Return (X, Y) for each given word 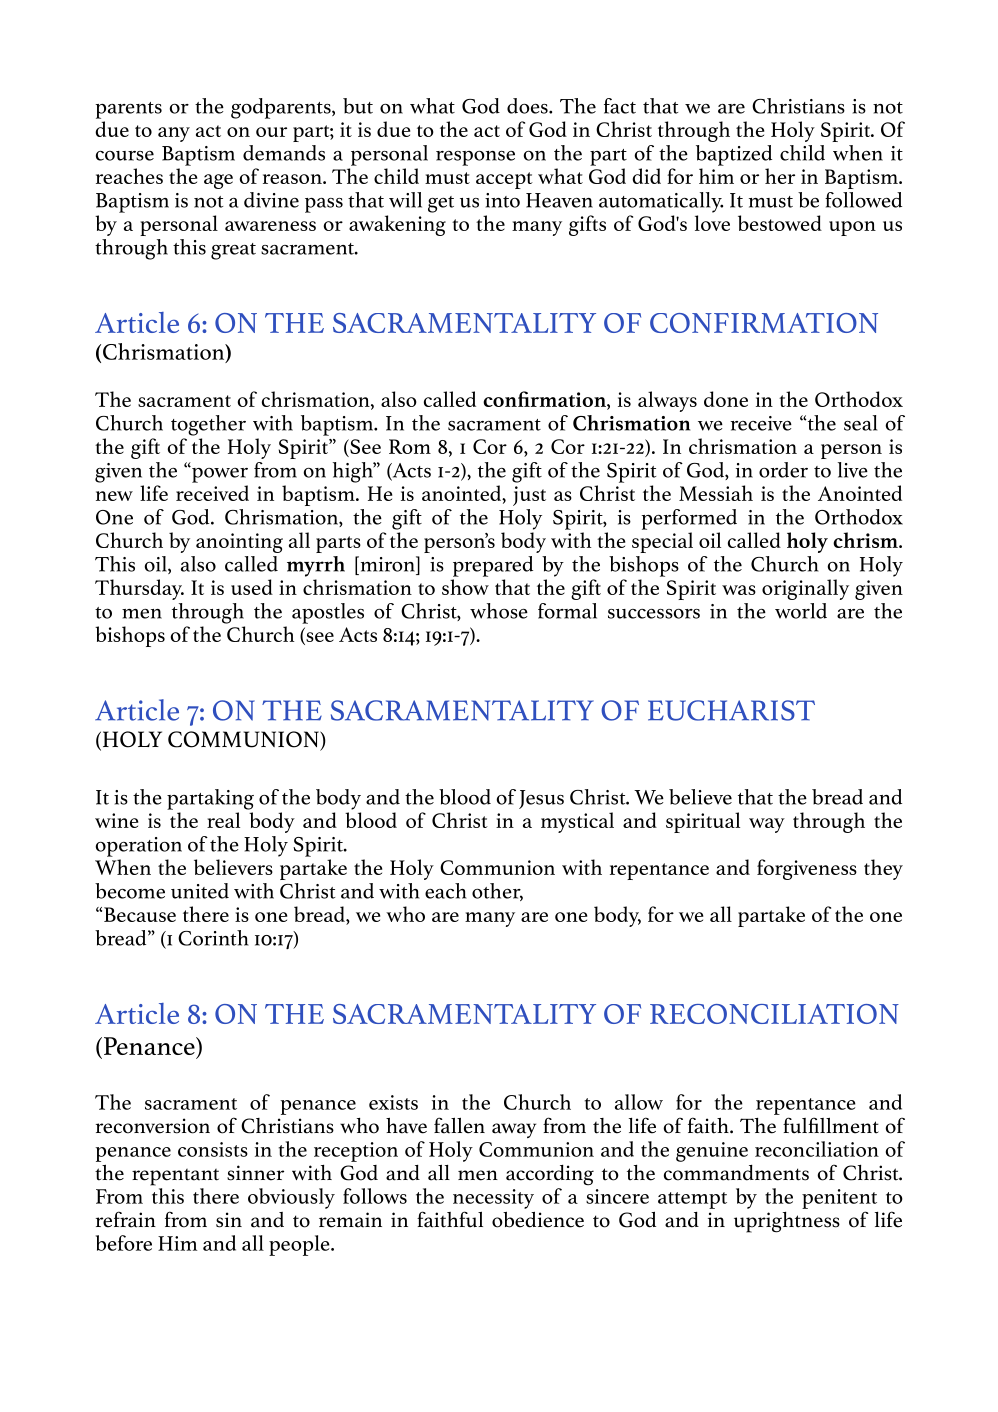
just (529, 496)
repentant (175, 1177)
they (883, 869)
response (475, 158)
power (219, 474)
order (783, 470)
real (223, 820)
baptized (734, 155)
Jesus (541, 799)
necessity (493, 1199)
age (218, 181)
